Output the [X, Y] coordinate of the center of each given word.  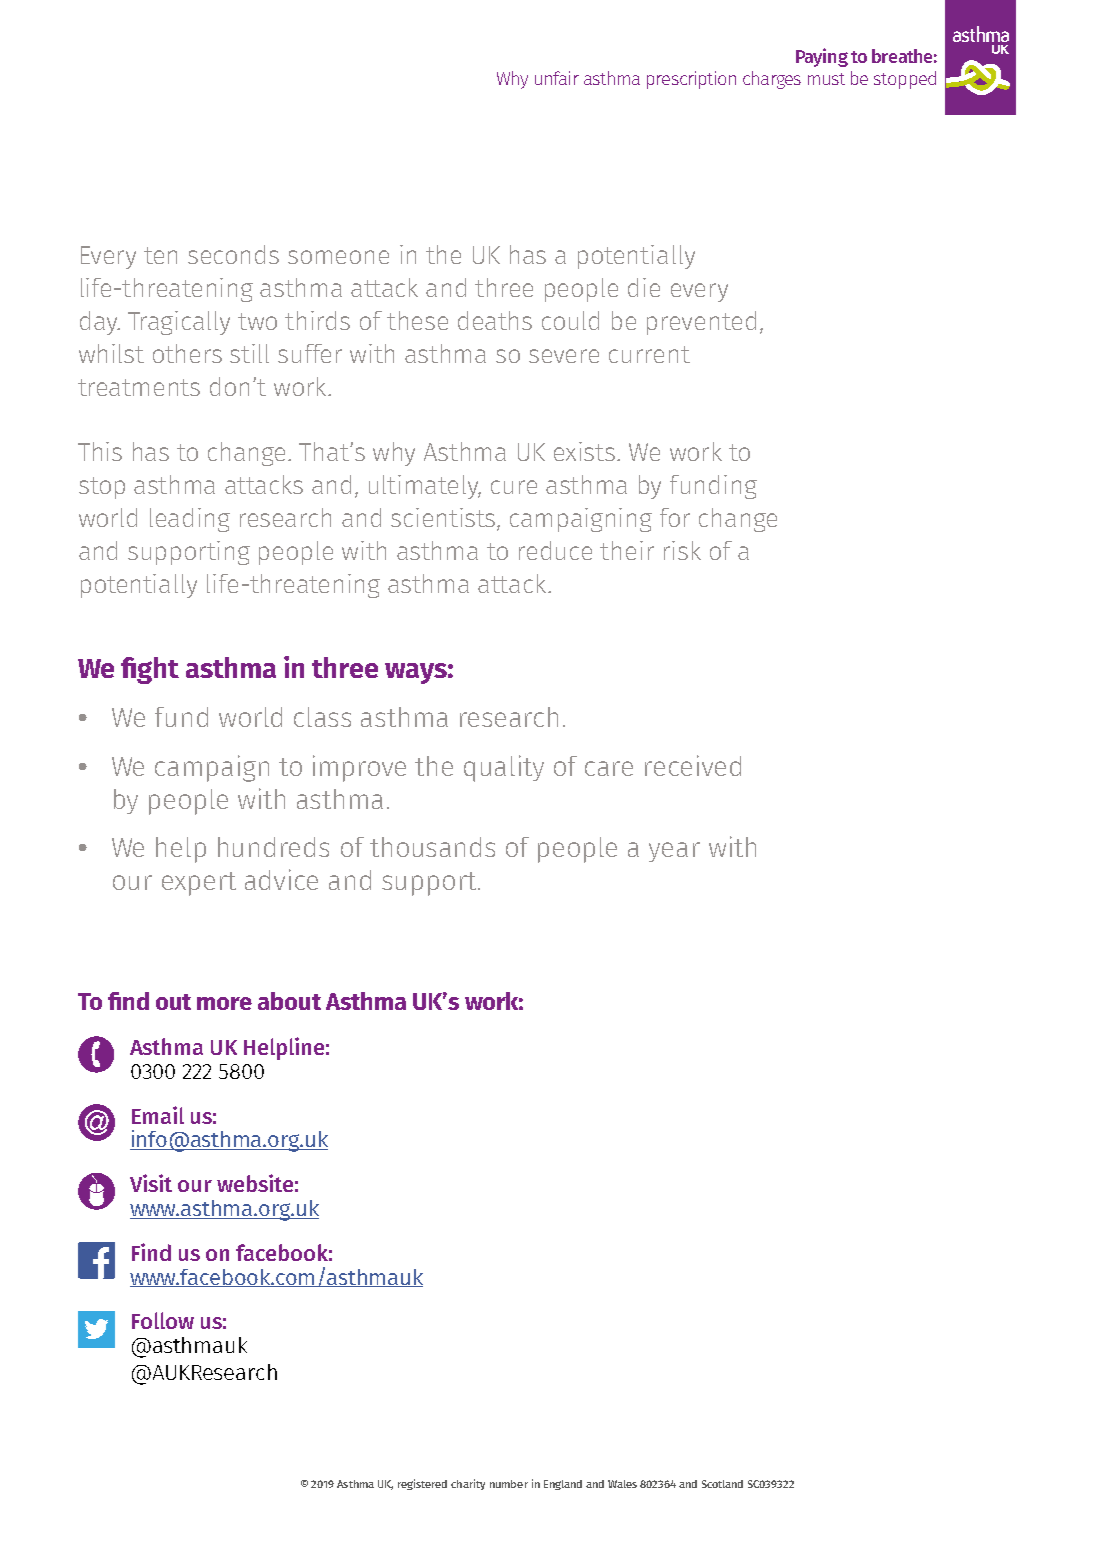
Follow [163, 1320]
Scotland [722, 1484]
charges [772, 80]
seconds [233, 254]
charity [468, 1484]
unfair [557, 78]
